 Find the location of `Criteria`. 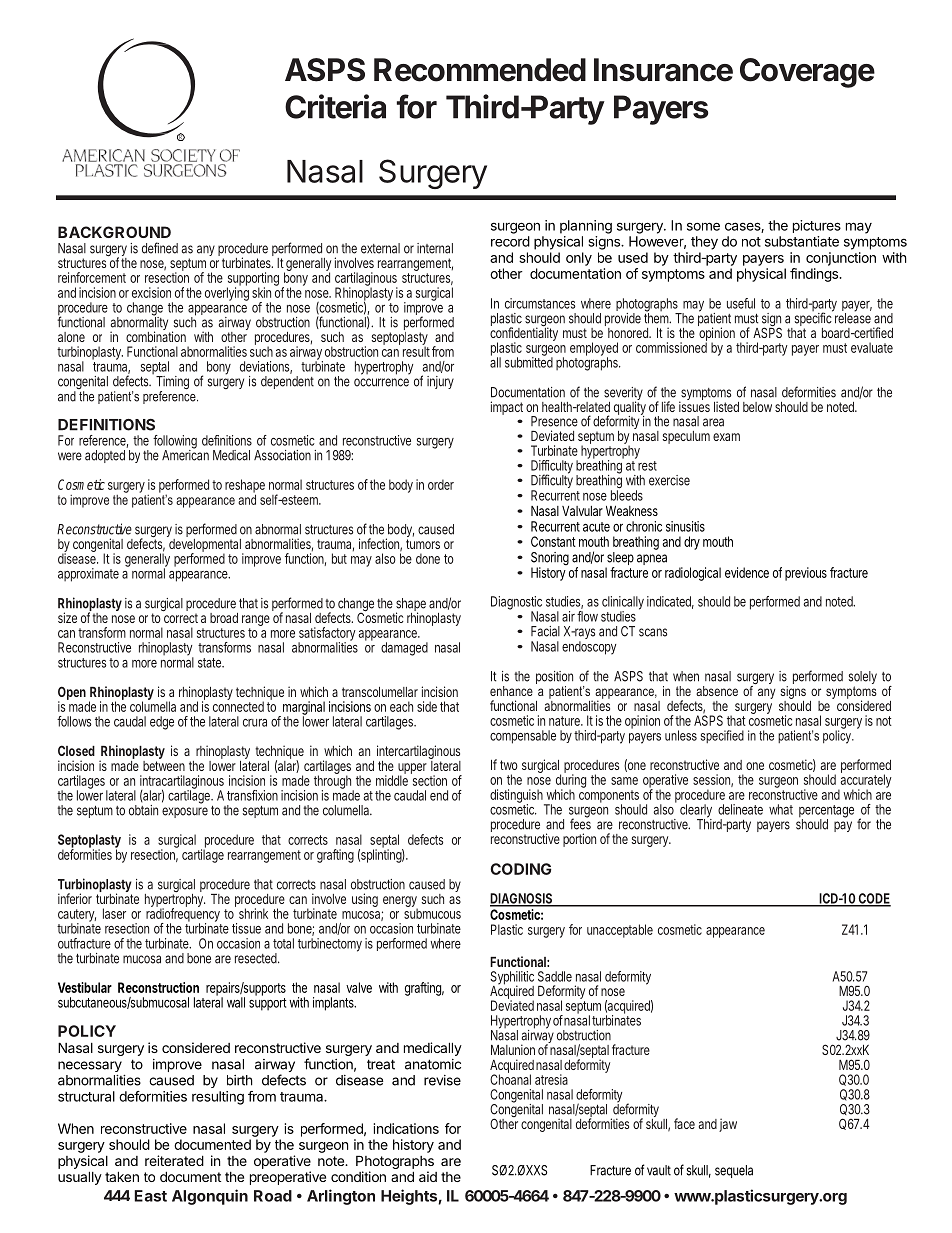

Criteria is located at coordinates (335, 106).
